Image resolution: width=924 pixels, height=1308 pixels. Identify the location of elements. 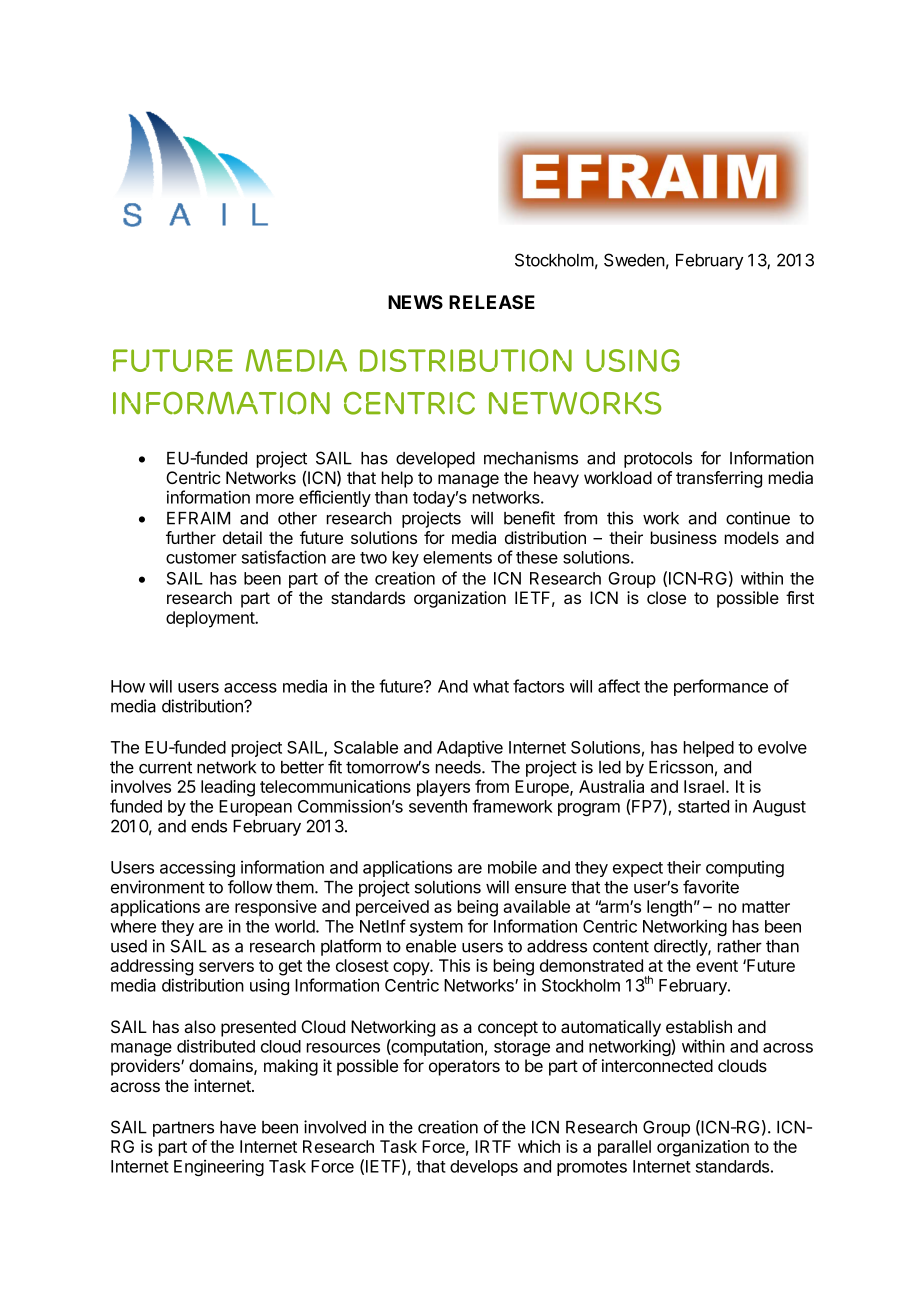
(457, 557).
